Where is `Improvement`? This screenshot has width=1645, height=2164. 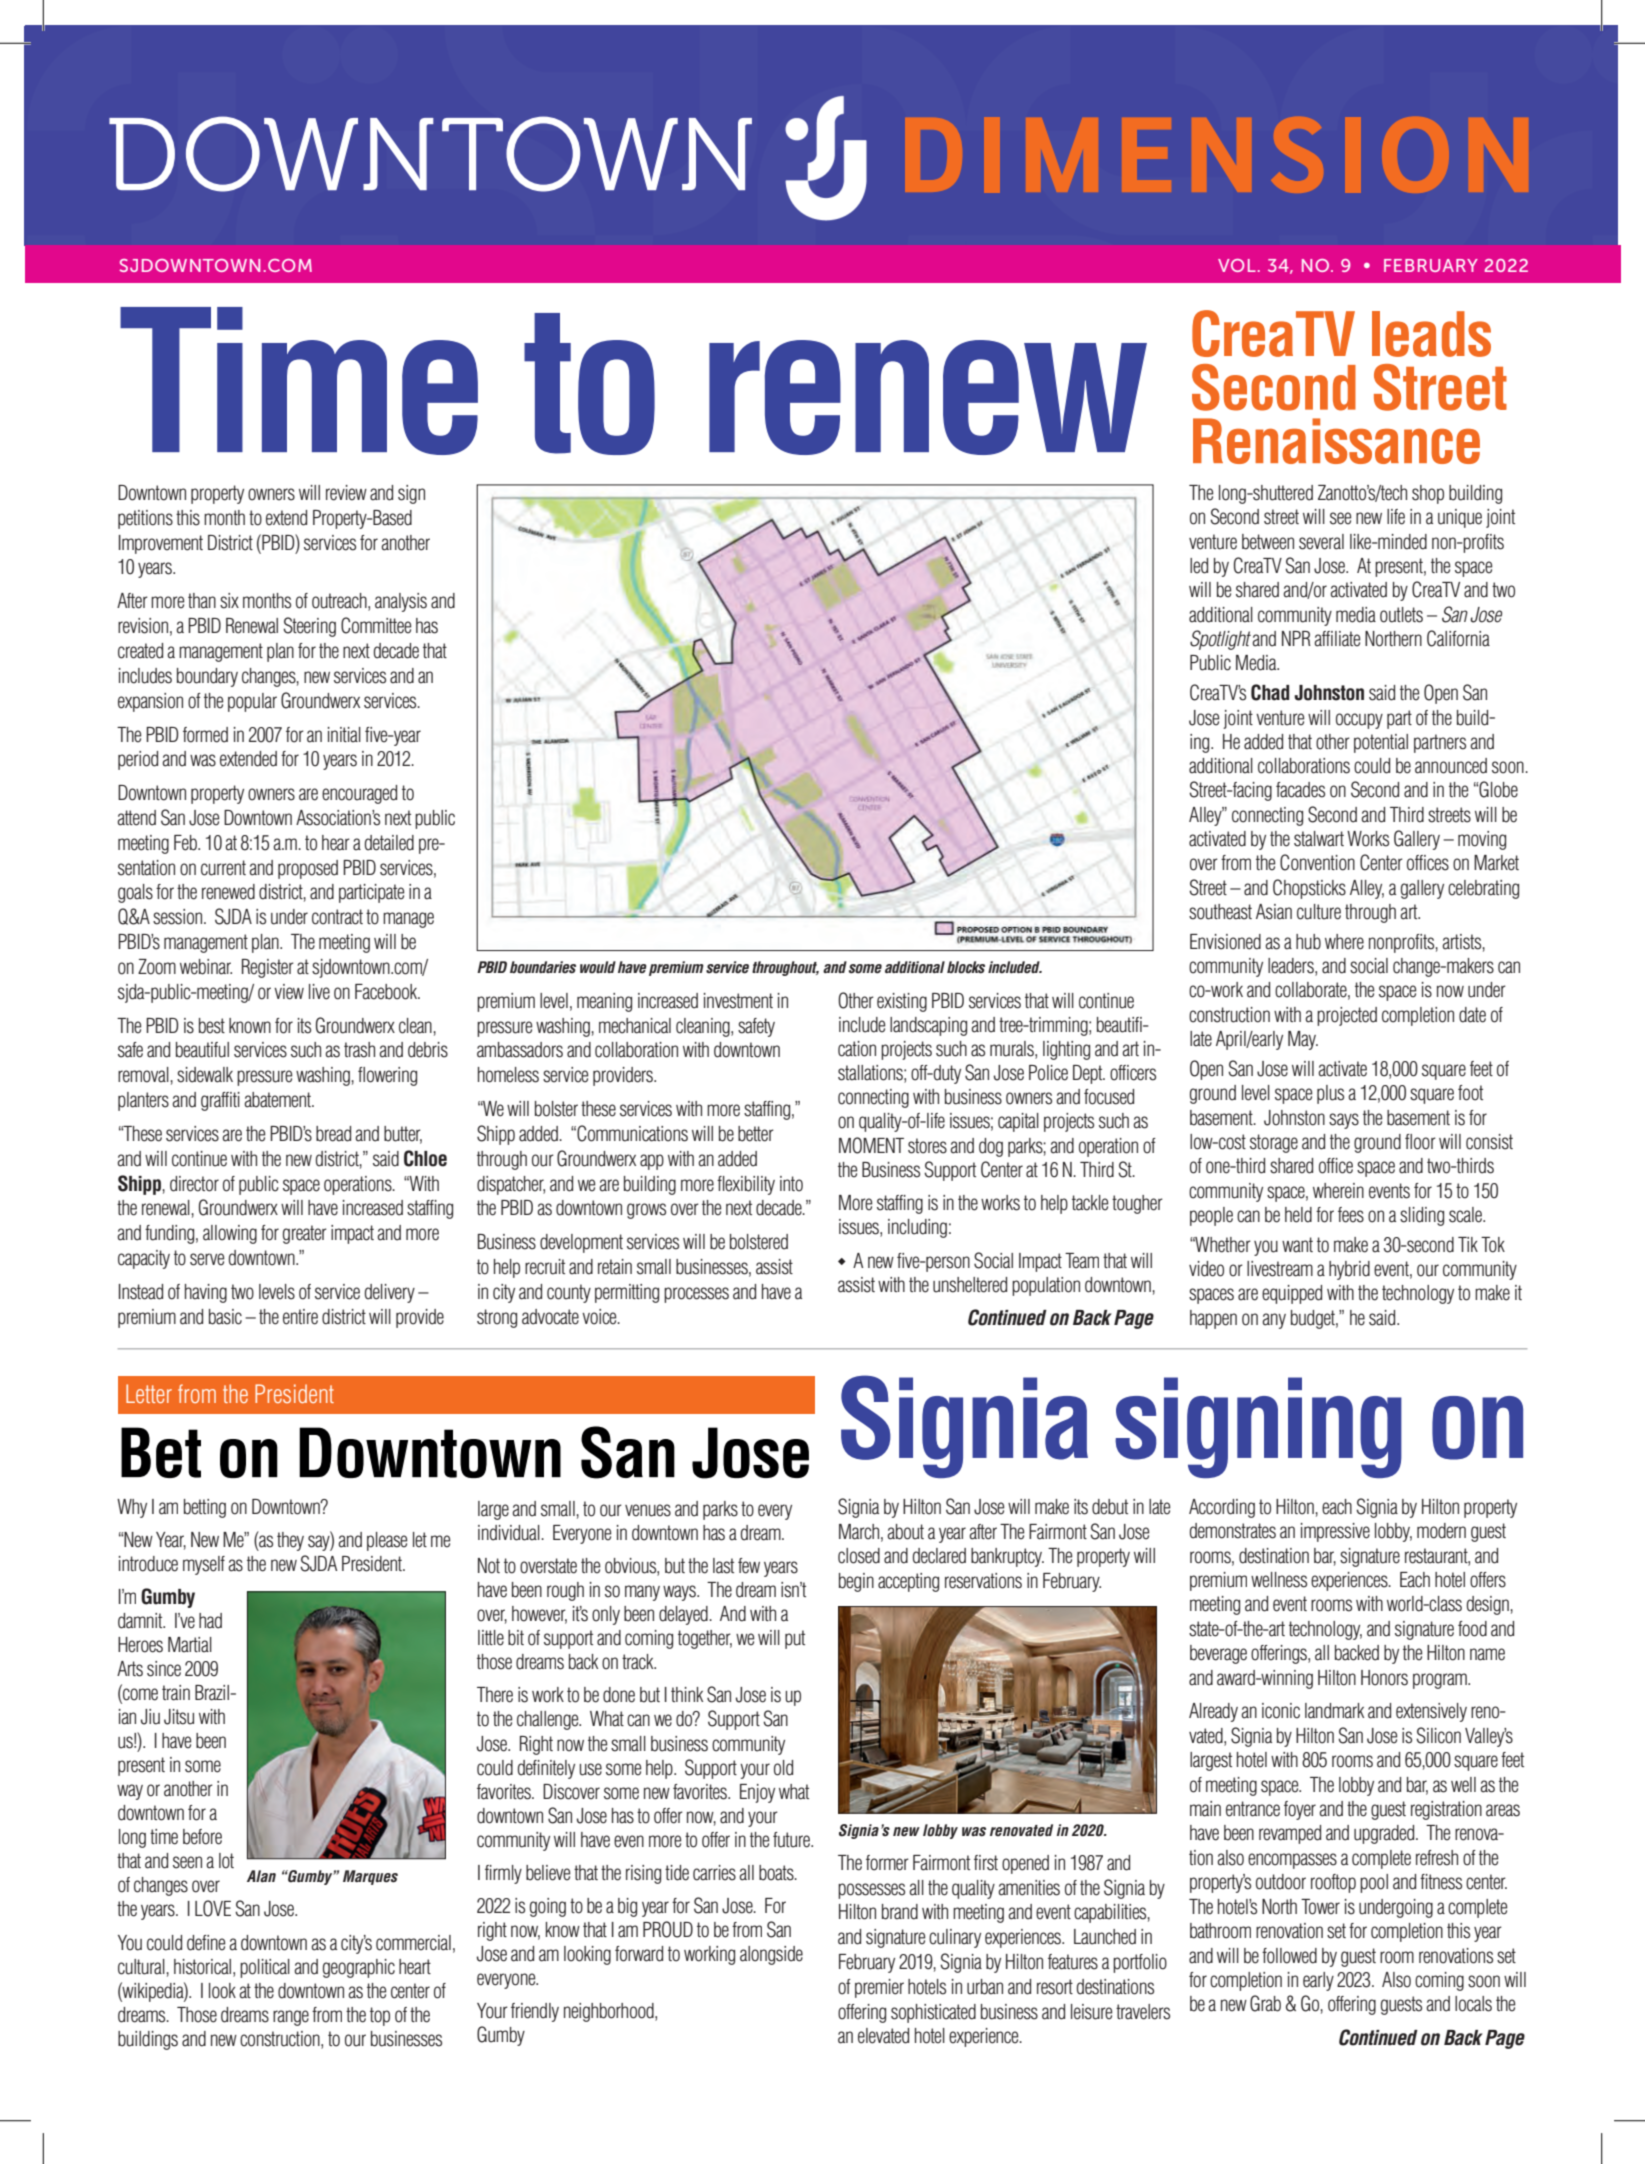 Improvement is located at coordinates (161, 544).
